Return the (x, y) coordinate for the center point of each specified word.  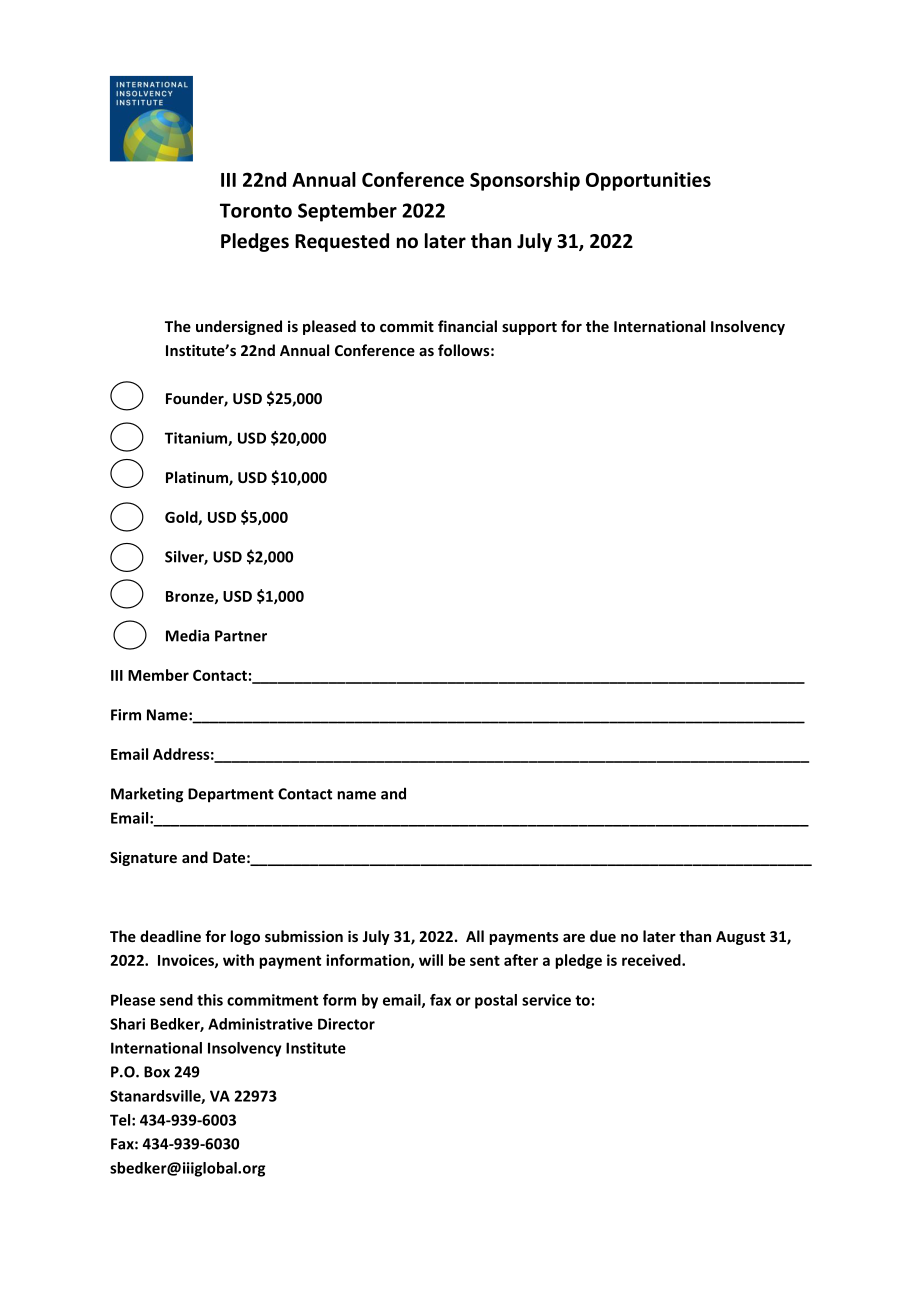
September (347, 212)
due (603, 936)
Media (187, 635)
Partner (241, 636)
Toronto (256, 210)
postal (496, 1001)
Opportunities (648, 181)
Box (157, 1072)
